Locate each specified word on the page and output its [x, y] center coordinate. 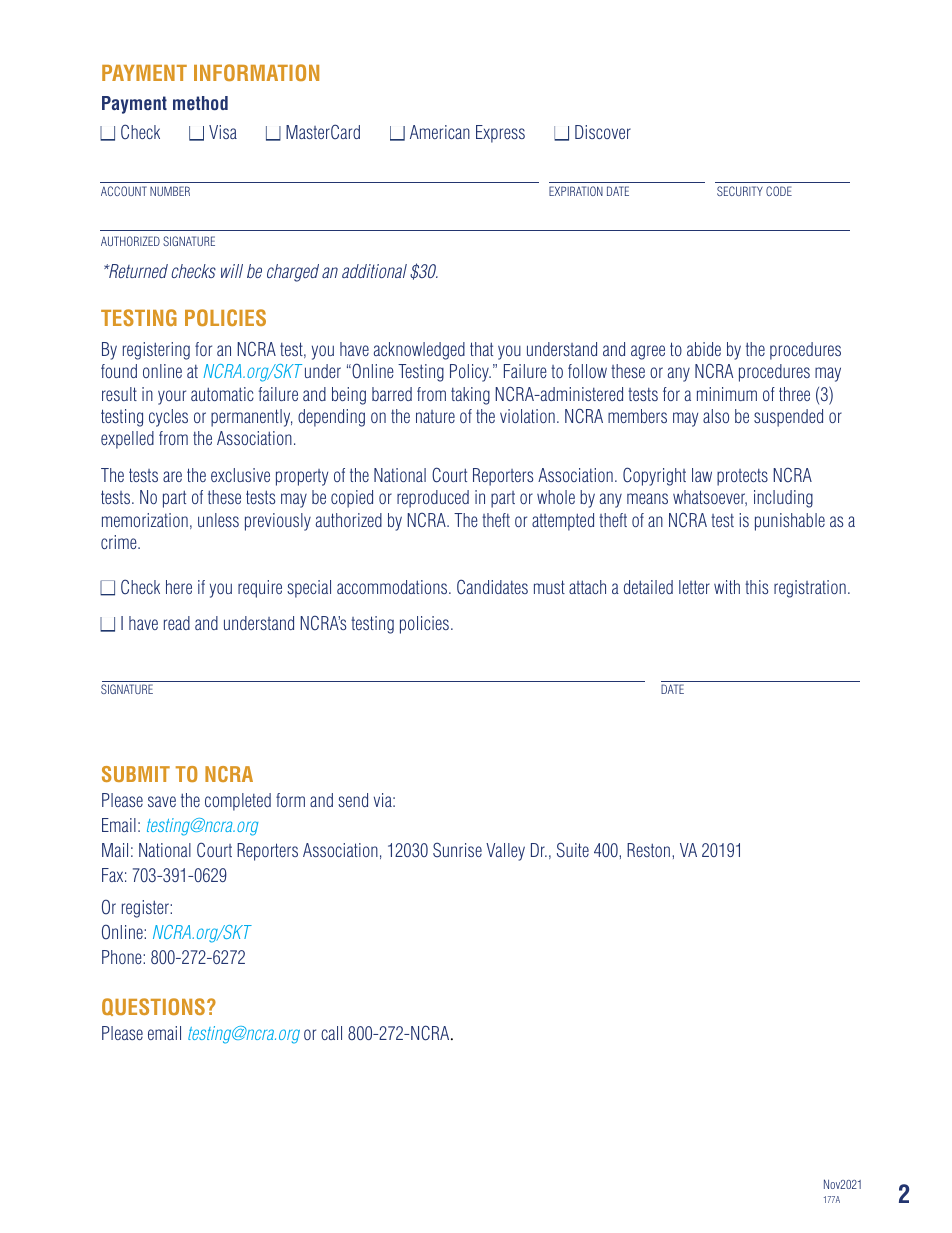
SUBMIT [136, 774]
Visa [223, 132]
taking [470, 396]
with [727, 587]
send [353, 800]
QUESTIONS [153, 1007]
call [331, 1033]
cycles [168, 418]
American [440, 132]
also [716, 416]
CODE [779, 191]
